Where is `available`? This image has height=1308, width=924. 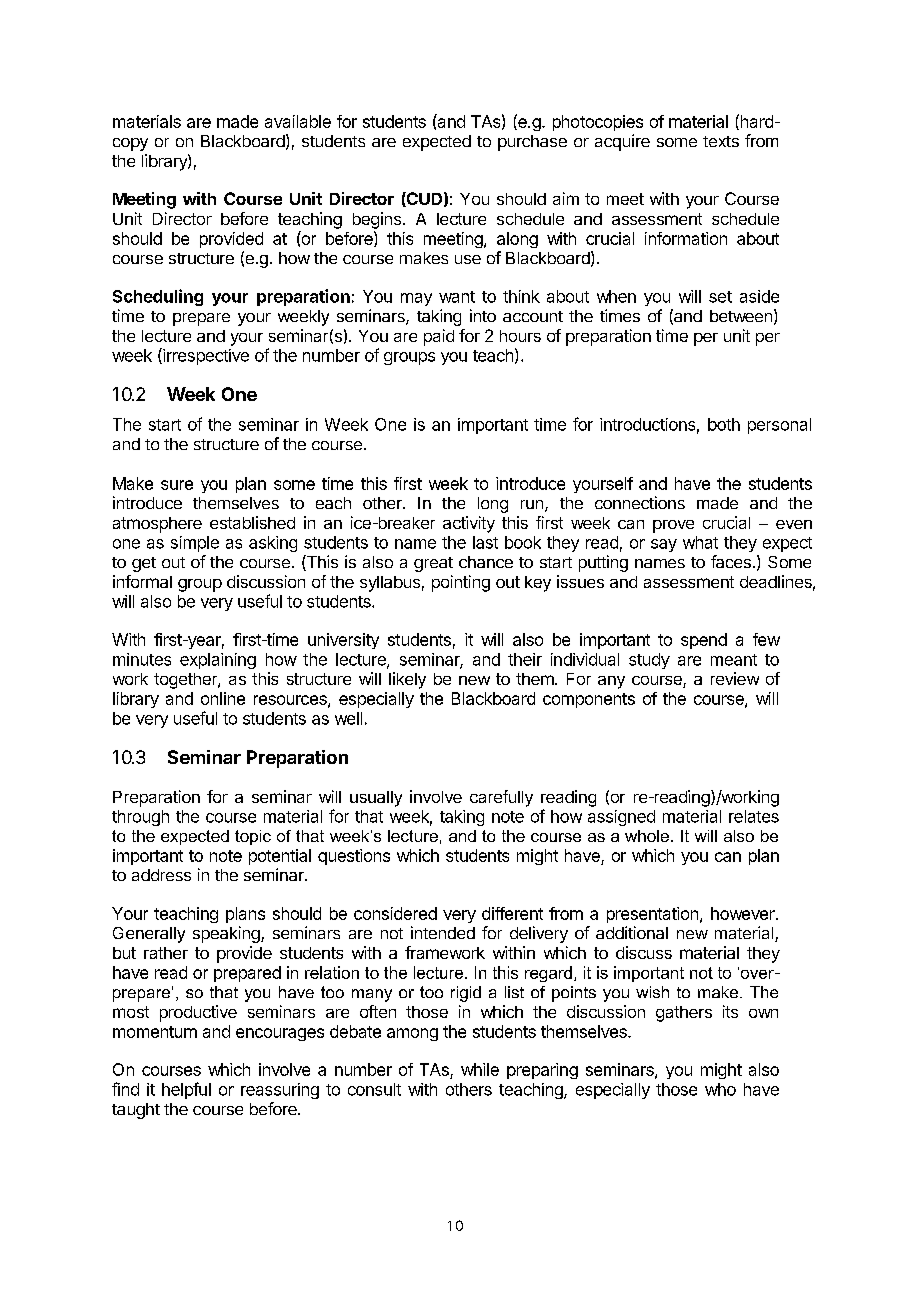 available is located at coordinates (298, 121).
